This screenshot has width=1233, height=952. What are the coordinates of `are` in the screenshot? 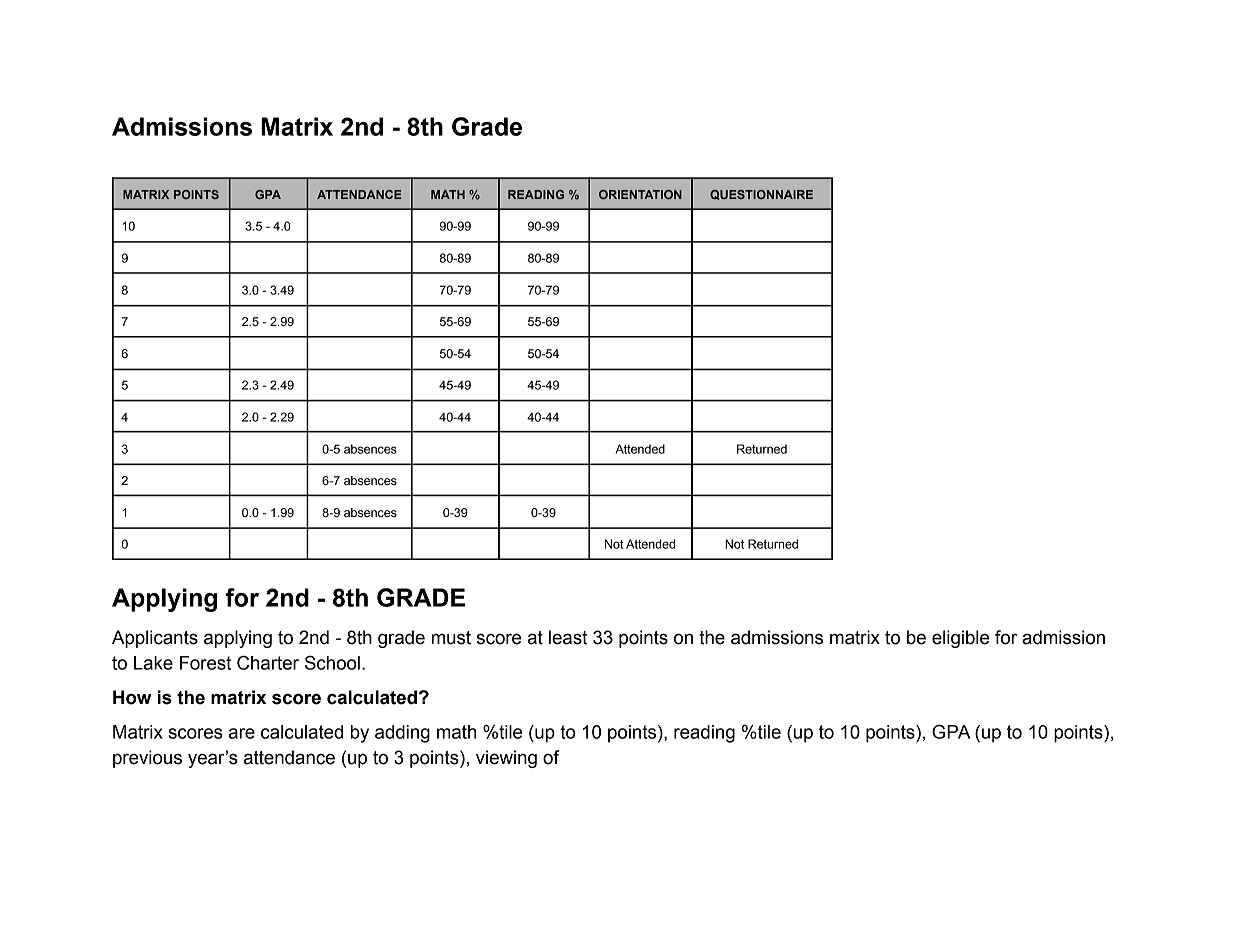 It's located at (242, 733).
